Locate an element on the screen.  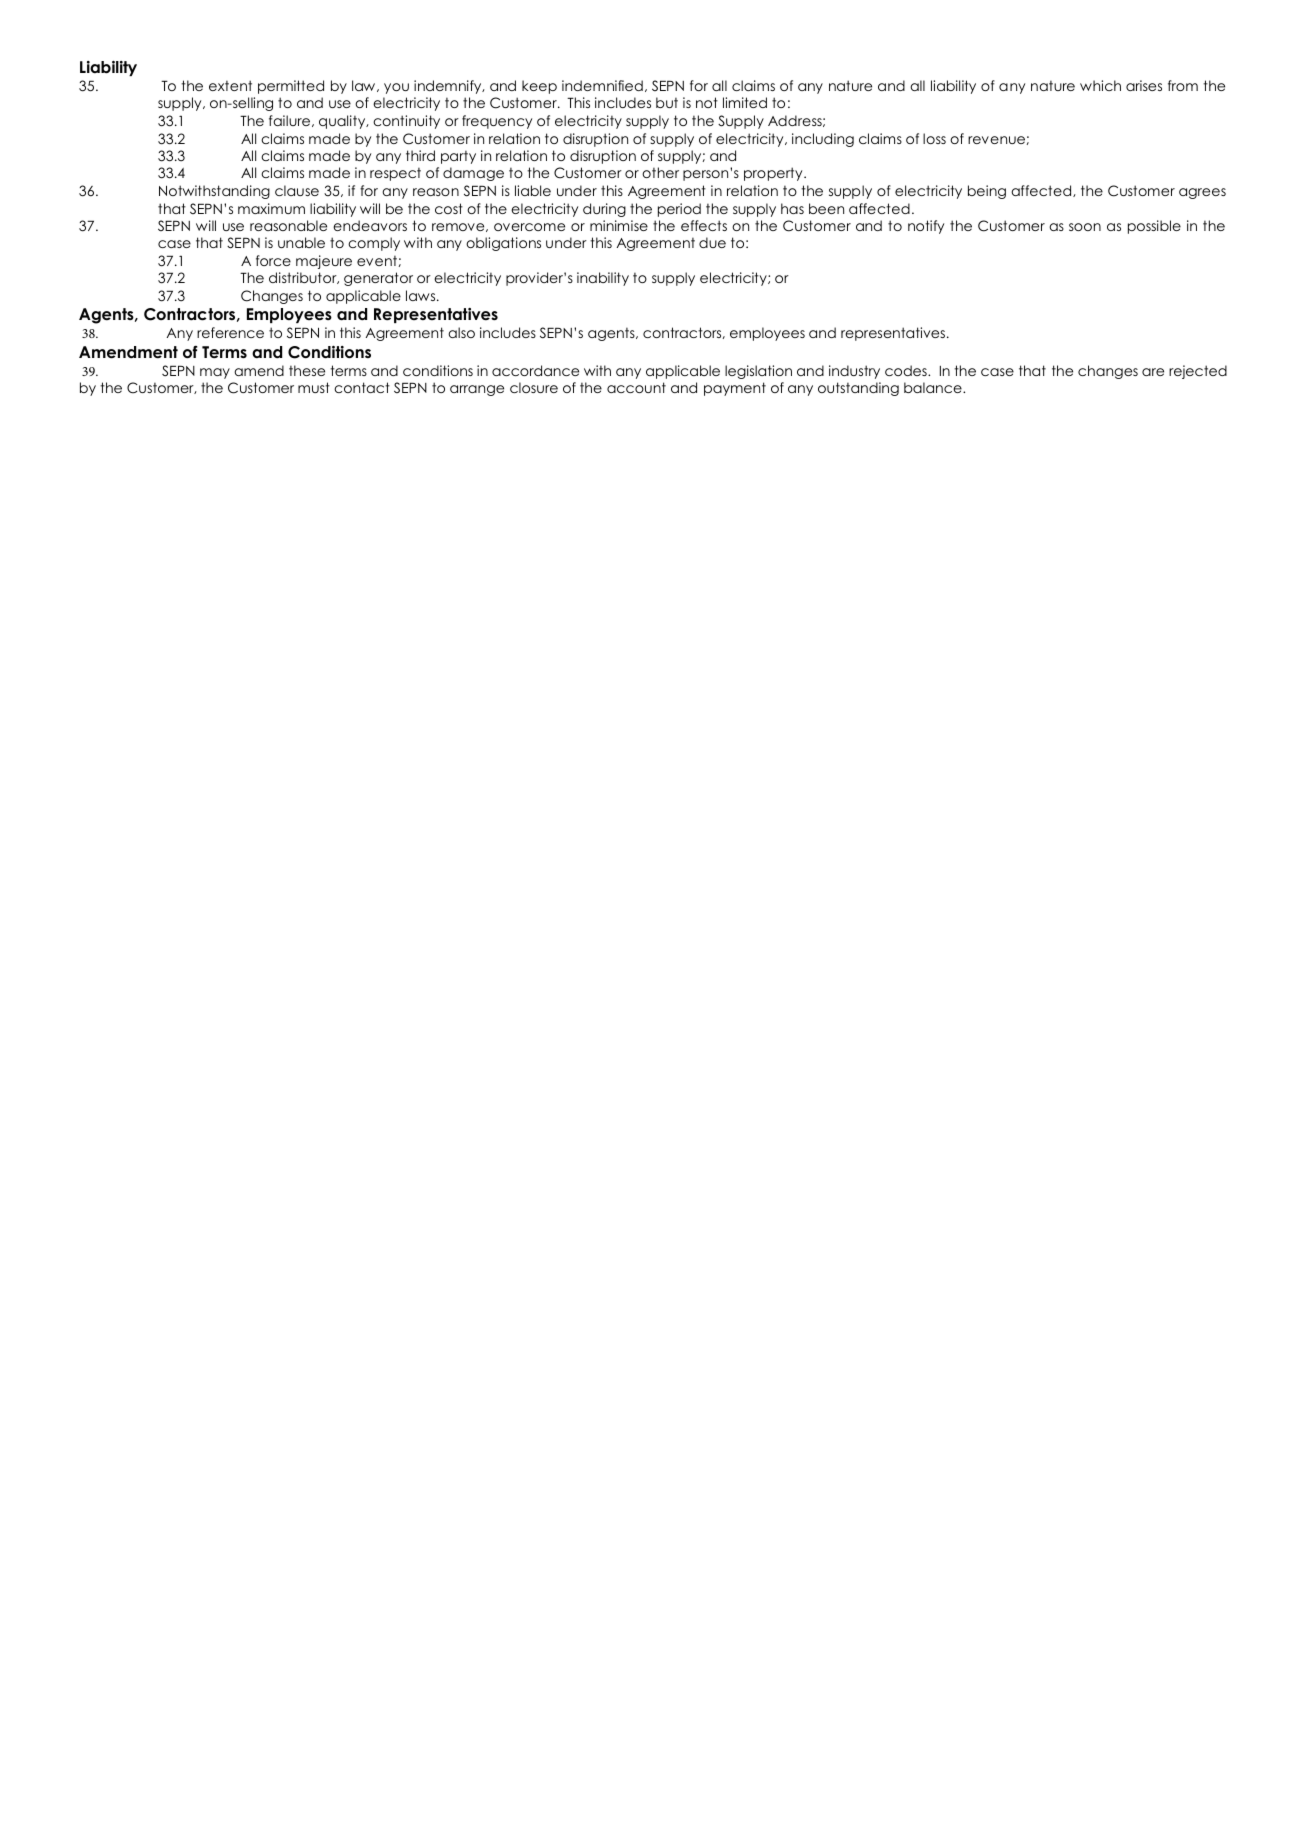
due is located at coordinates (712, 242).
